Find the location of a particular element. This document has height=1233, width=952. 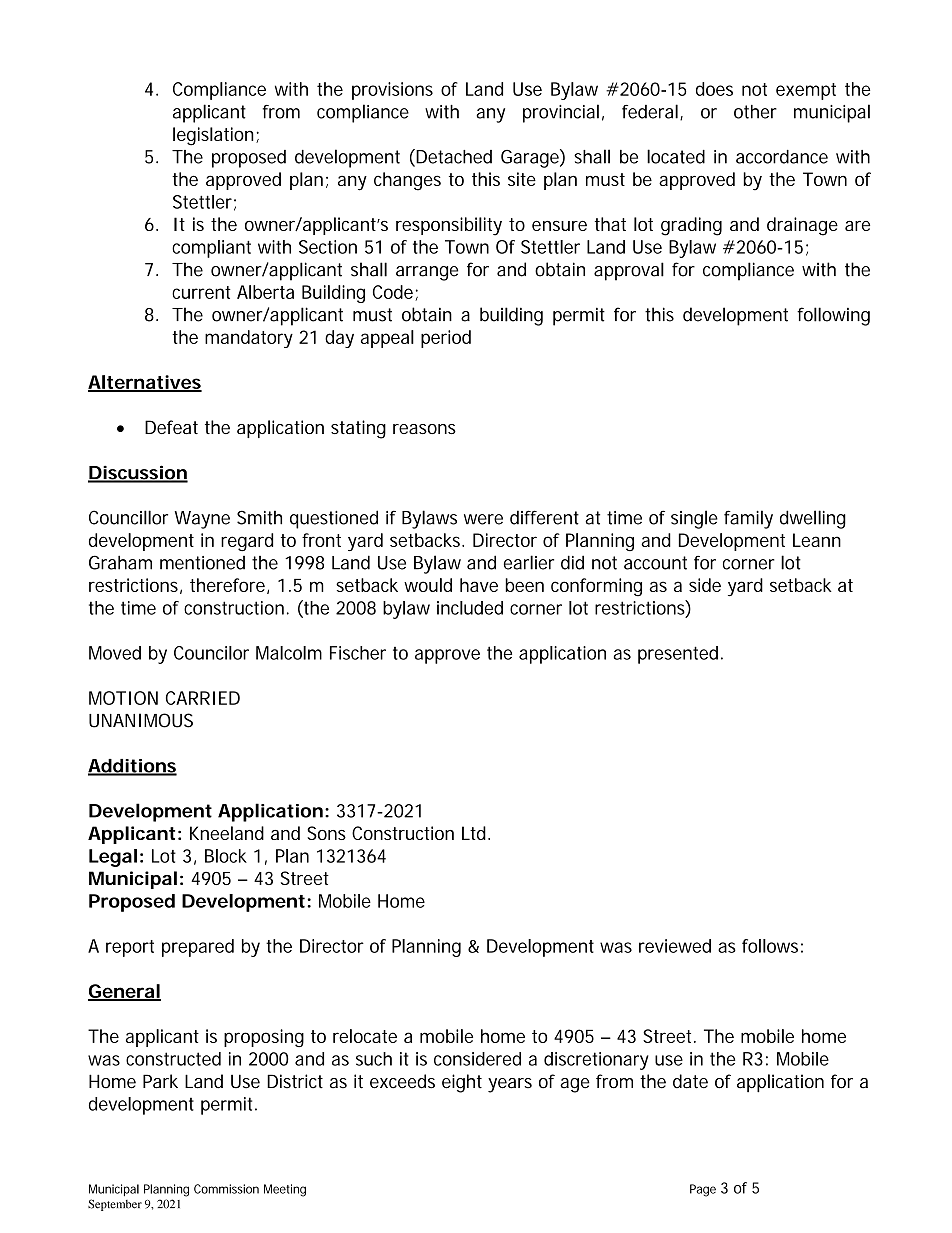

period is located at coordinates (446, 339).
